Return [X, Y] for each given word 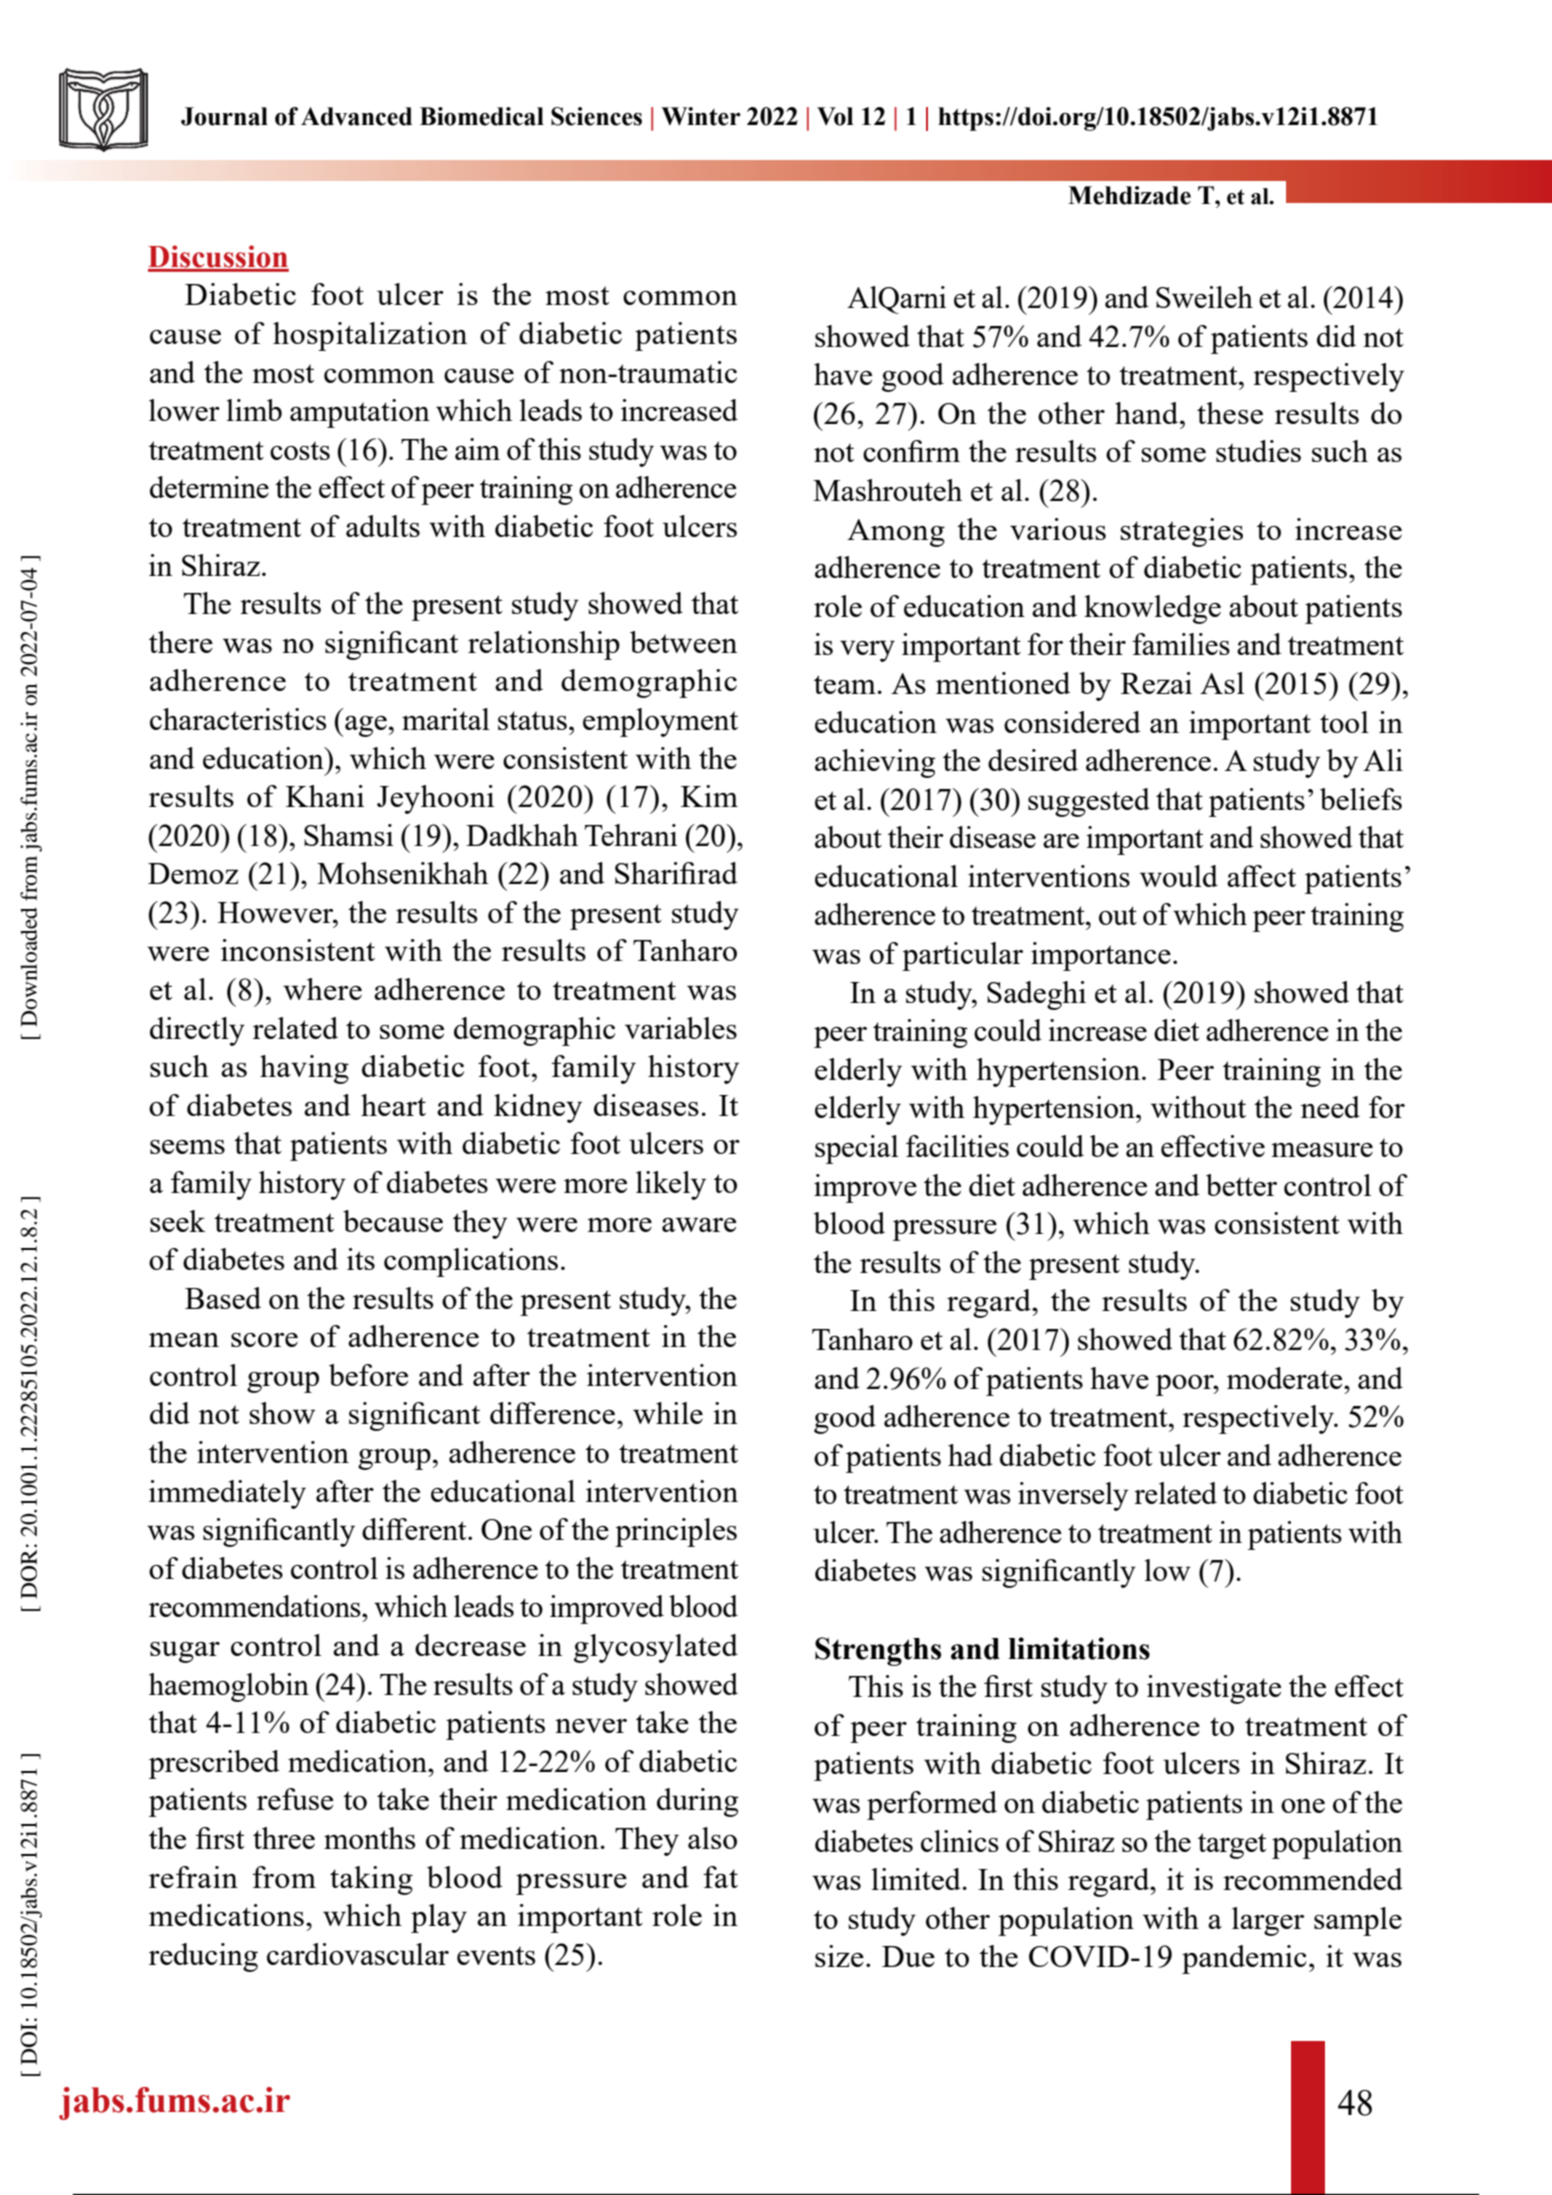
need [1330, 1107]
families [1181, 644]
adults [383, 526]
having [304, 1069]
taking [371, 1880]
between [683, 642]
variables [681, 1028]
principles [676, 1532]
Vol [835, 116]
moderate [1286, 1378]
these [1230, 413]
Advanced [356, 116]
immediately [227, 1494]
